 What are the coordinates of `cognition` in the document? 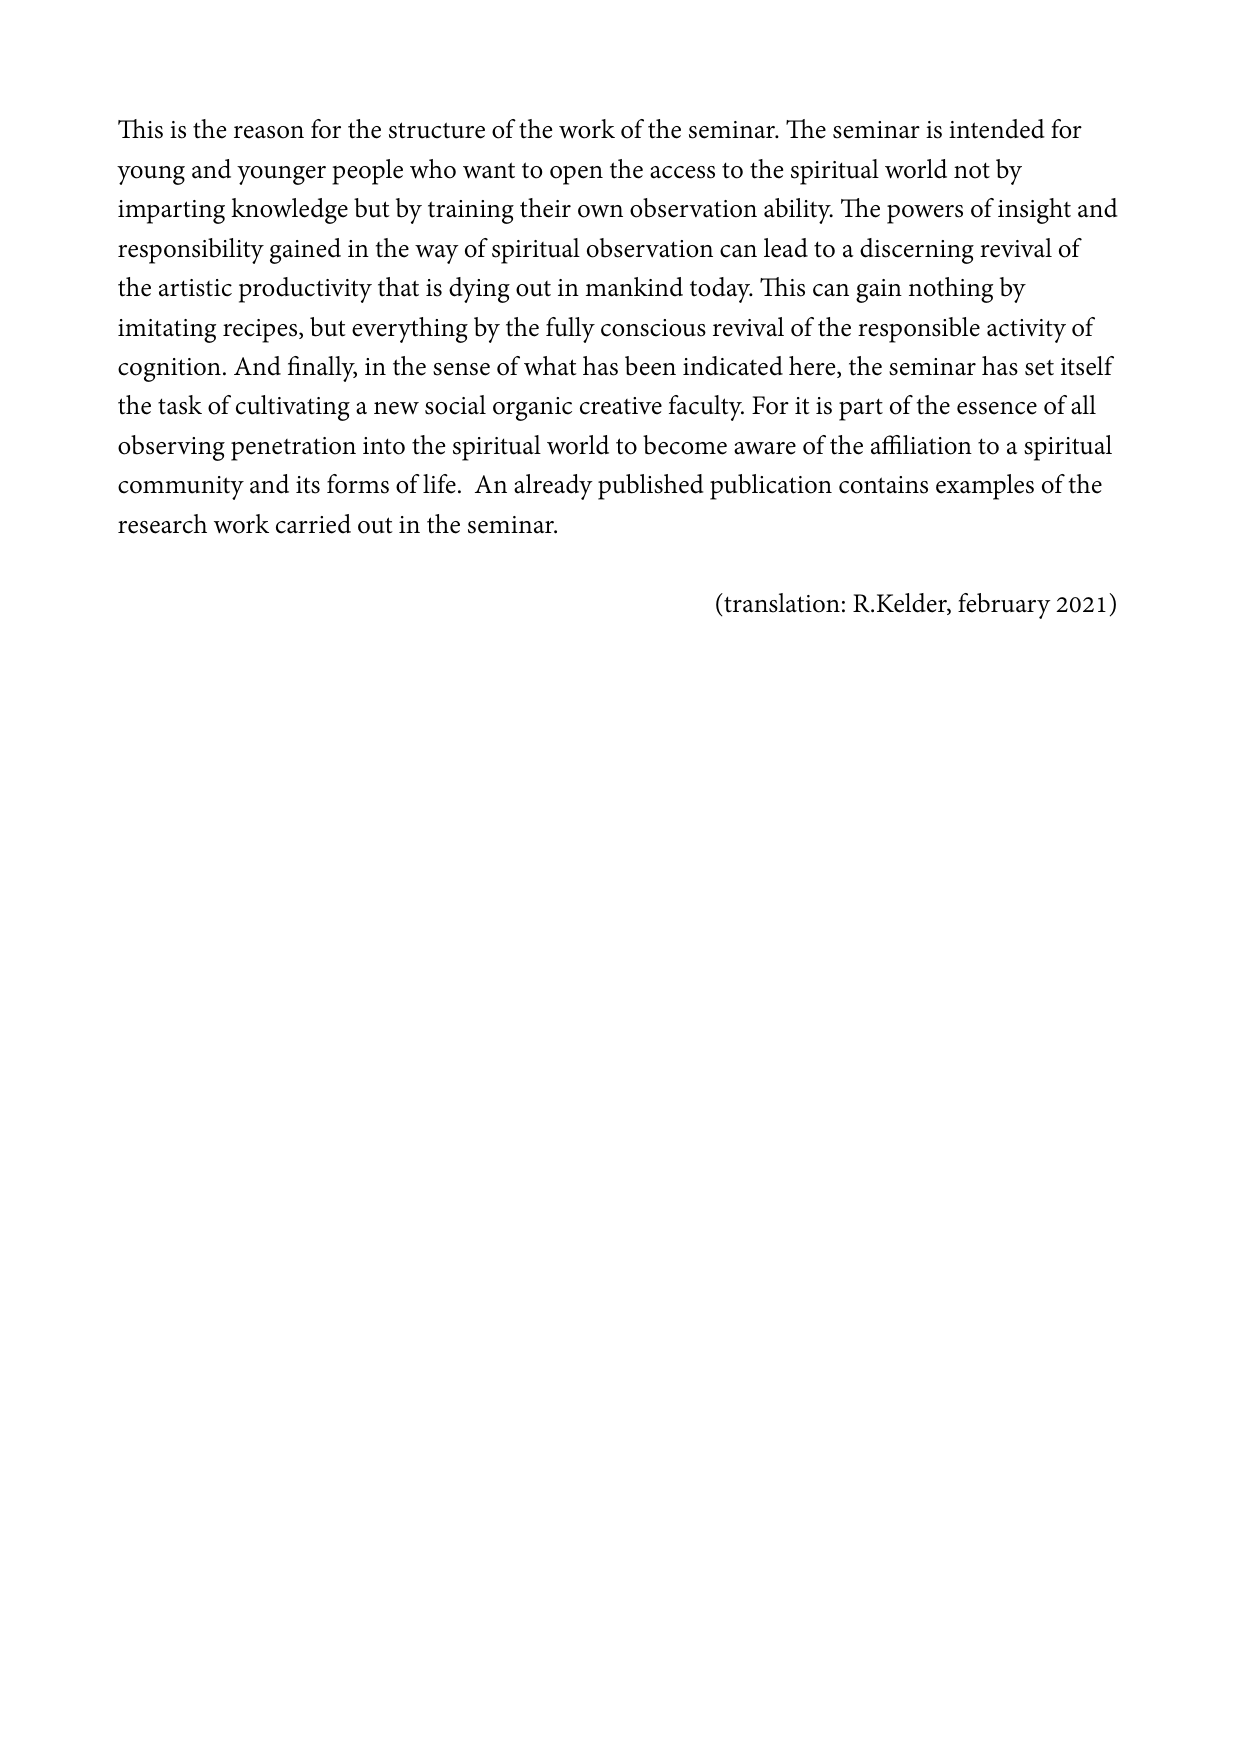 It's located at (169, 370).
